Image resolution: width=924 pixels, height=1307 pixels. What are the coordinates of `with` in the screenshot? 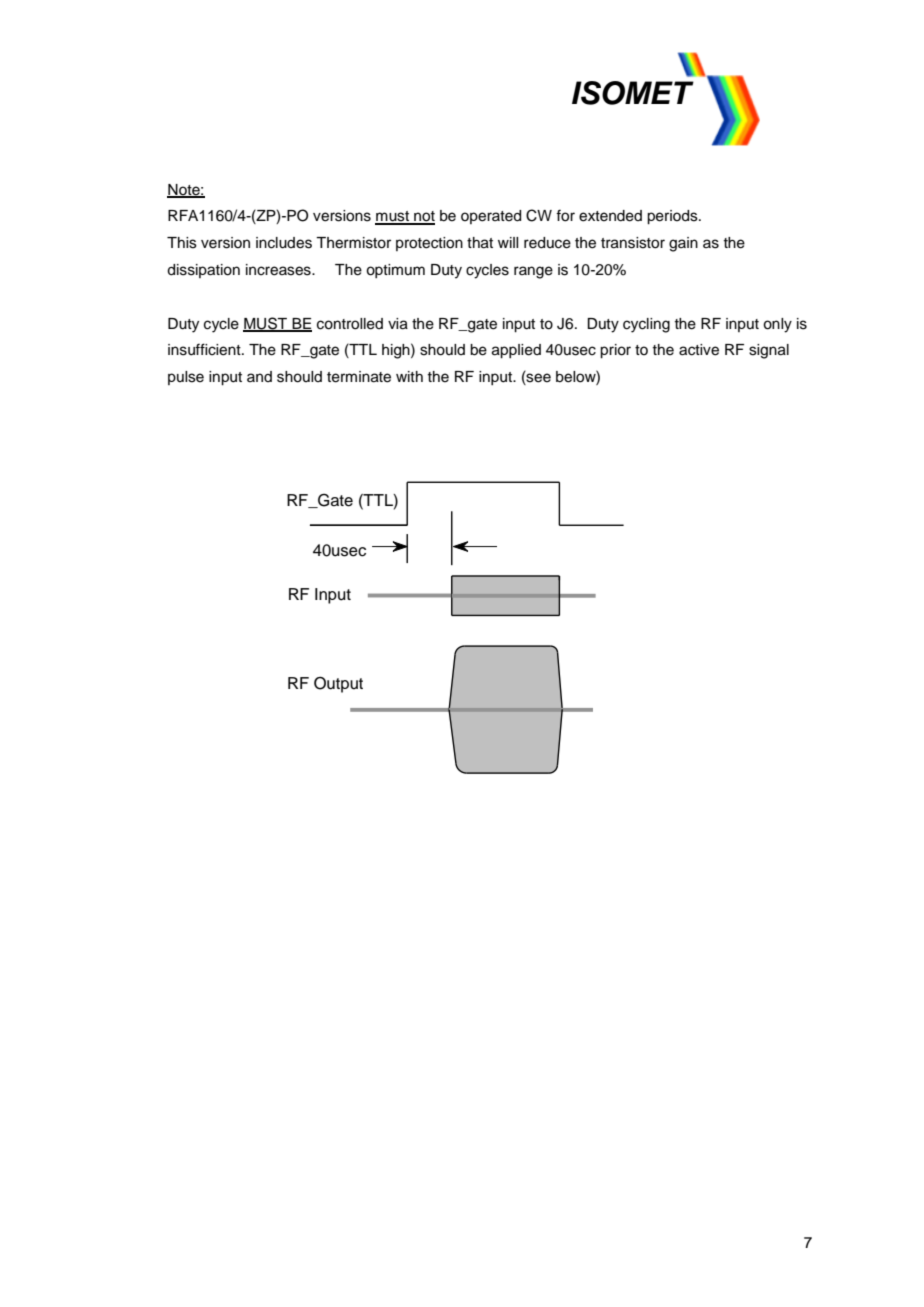 It's located at (409, 376).
